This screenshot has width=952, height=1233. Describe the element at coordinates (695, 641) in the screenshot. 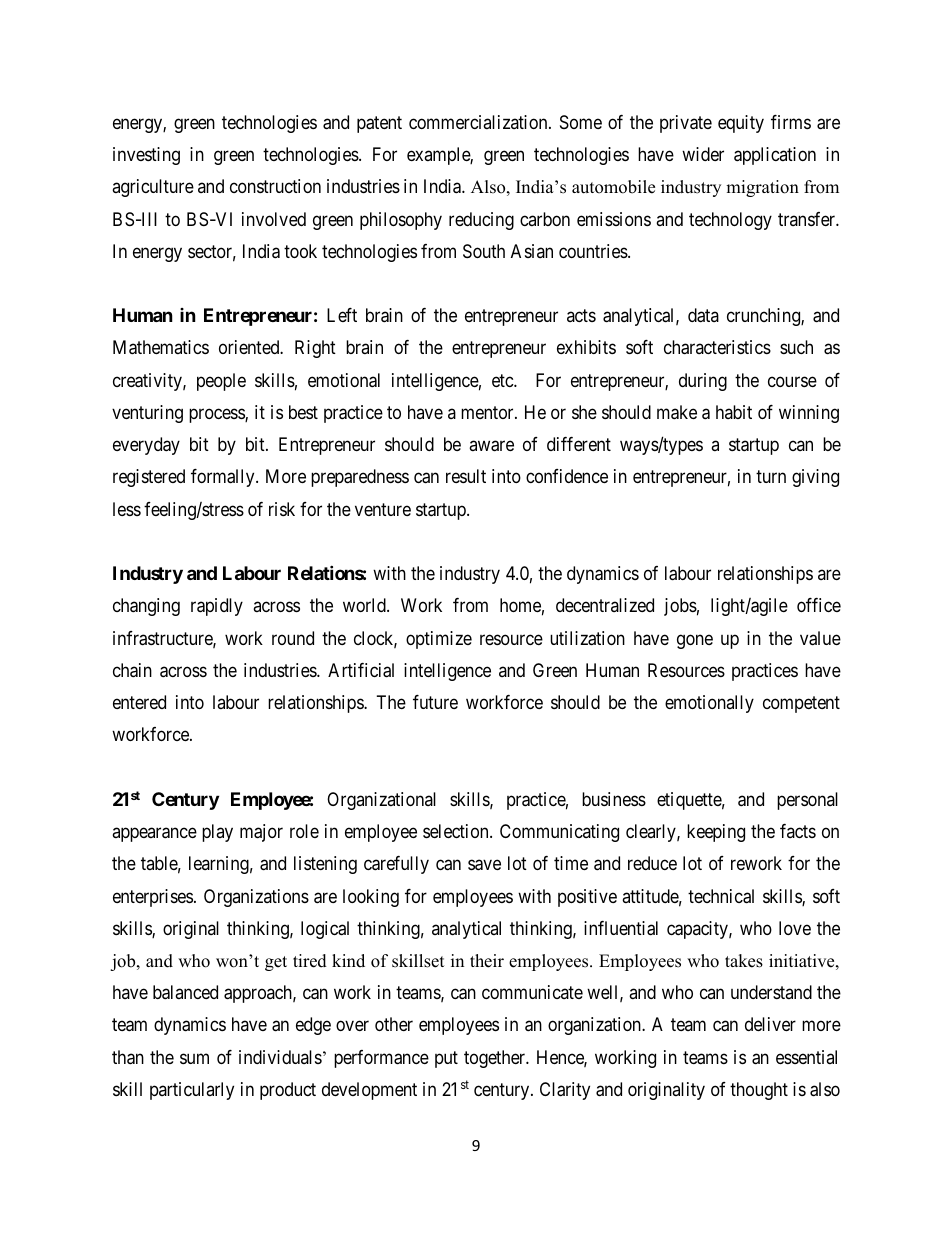

I see `gone` at that location.
